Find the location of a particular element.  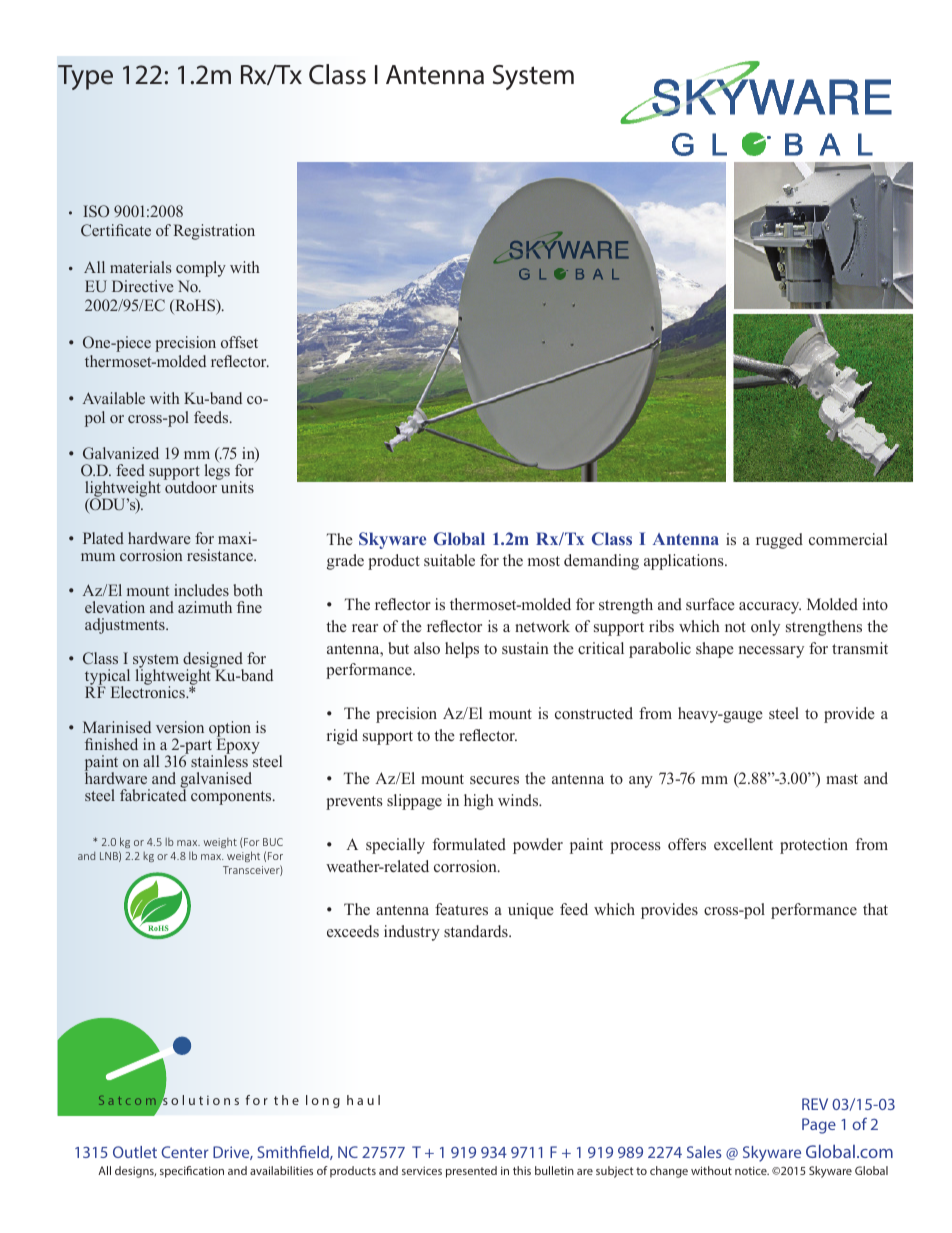

azimuth is located at coordinates (205, 607).
